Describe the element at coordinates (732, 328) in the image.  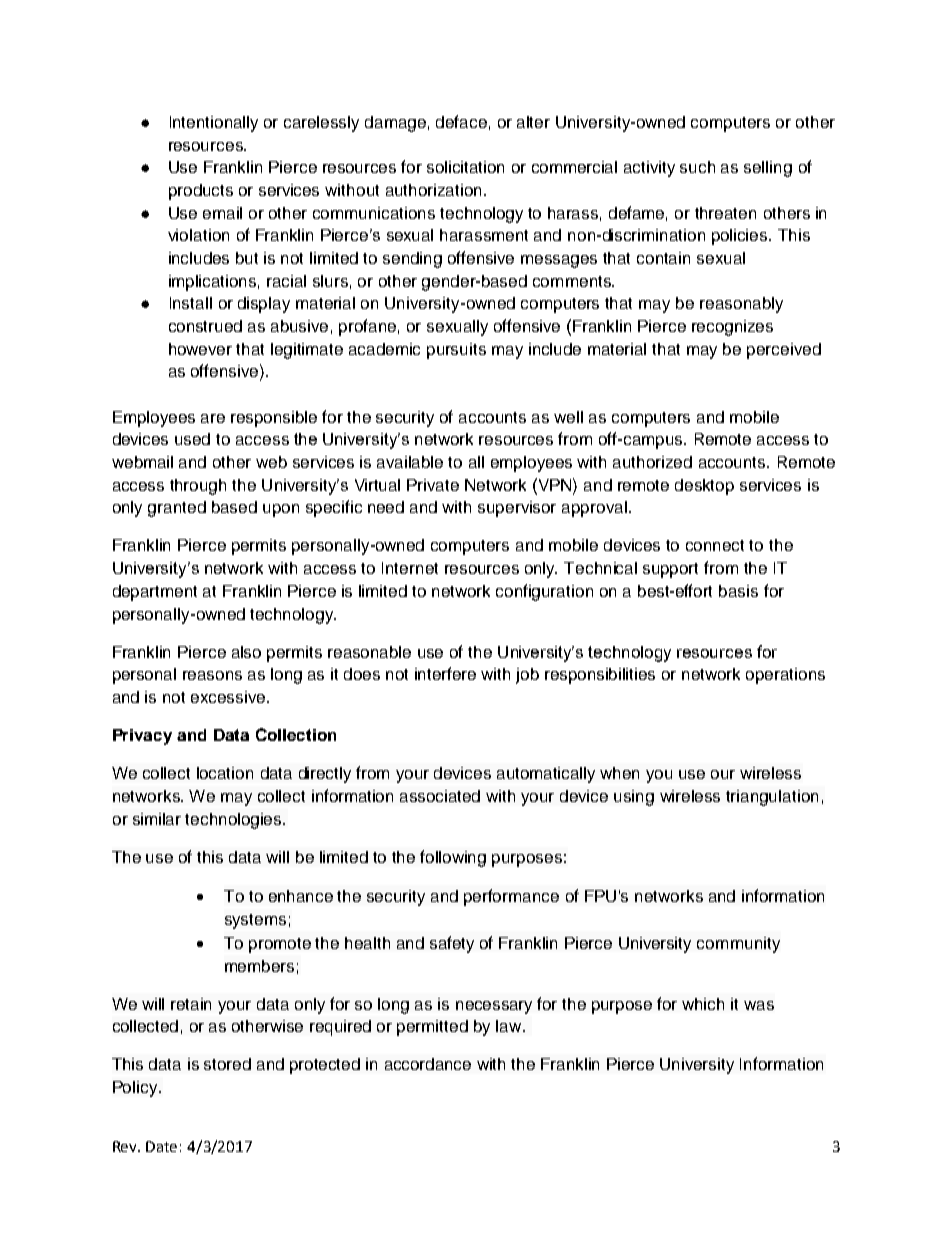
I see `recognizes` at that location.
